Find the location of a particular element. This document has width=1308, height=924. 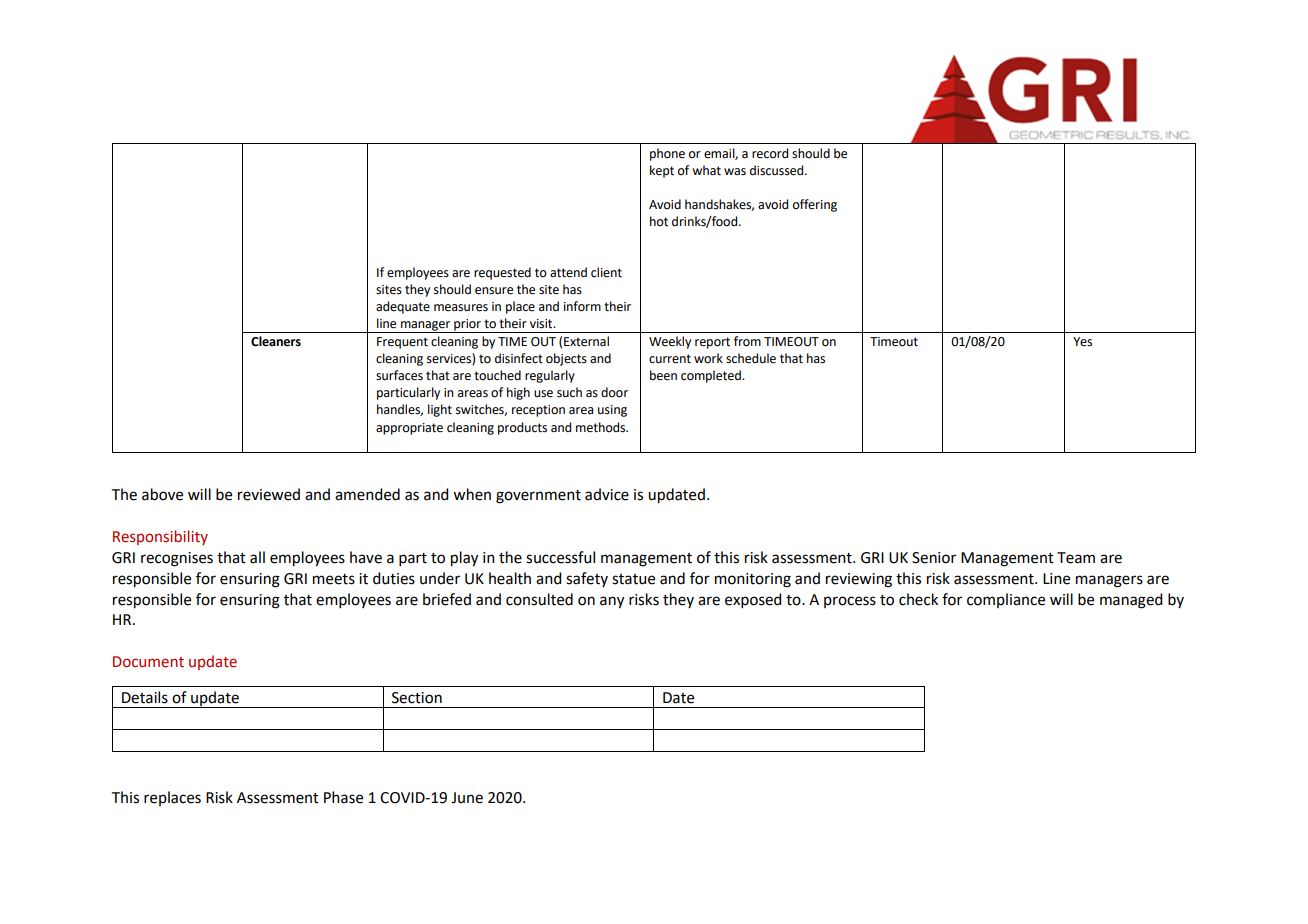

kept is located at coordinates (662, 171).
